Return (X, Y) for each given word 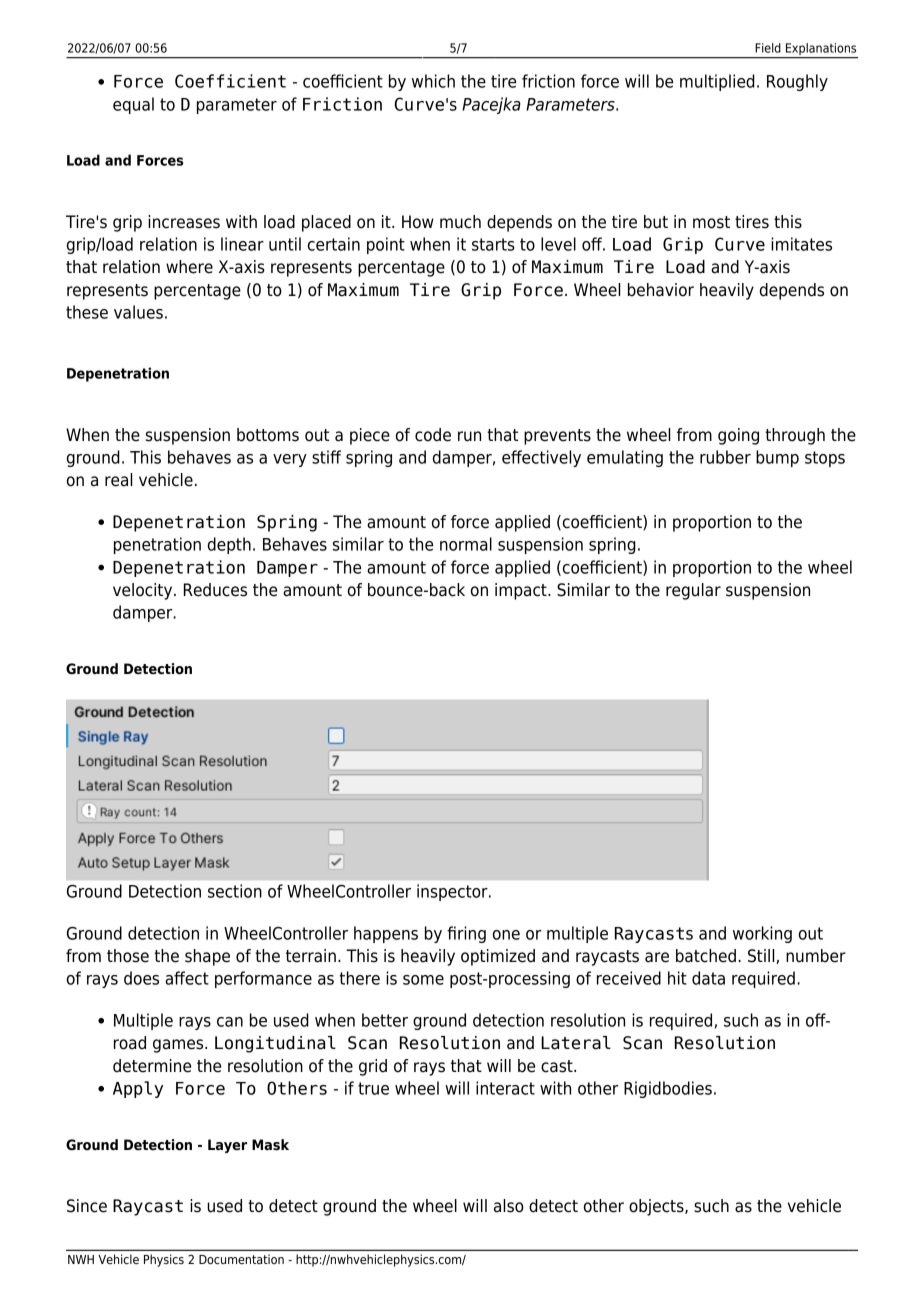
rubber (725, 457)
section (235, 891)
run (469, 436)
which (433, 81)
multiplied (717, 82)
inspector (453, 892)
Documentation (241, 1259)
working (762, 934)
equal (133, 105)
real (118, 480)
